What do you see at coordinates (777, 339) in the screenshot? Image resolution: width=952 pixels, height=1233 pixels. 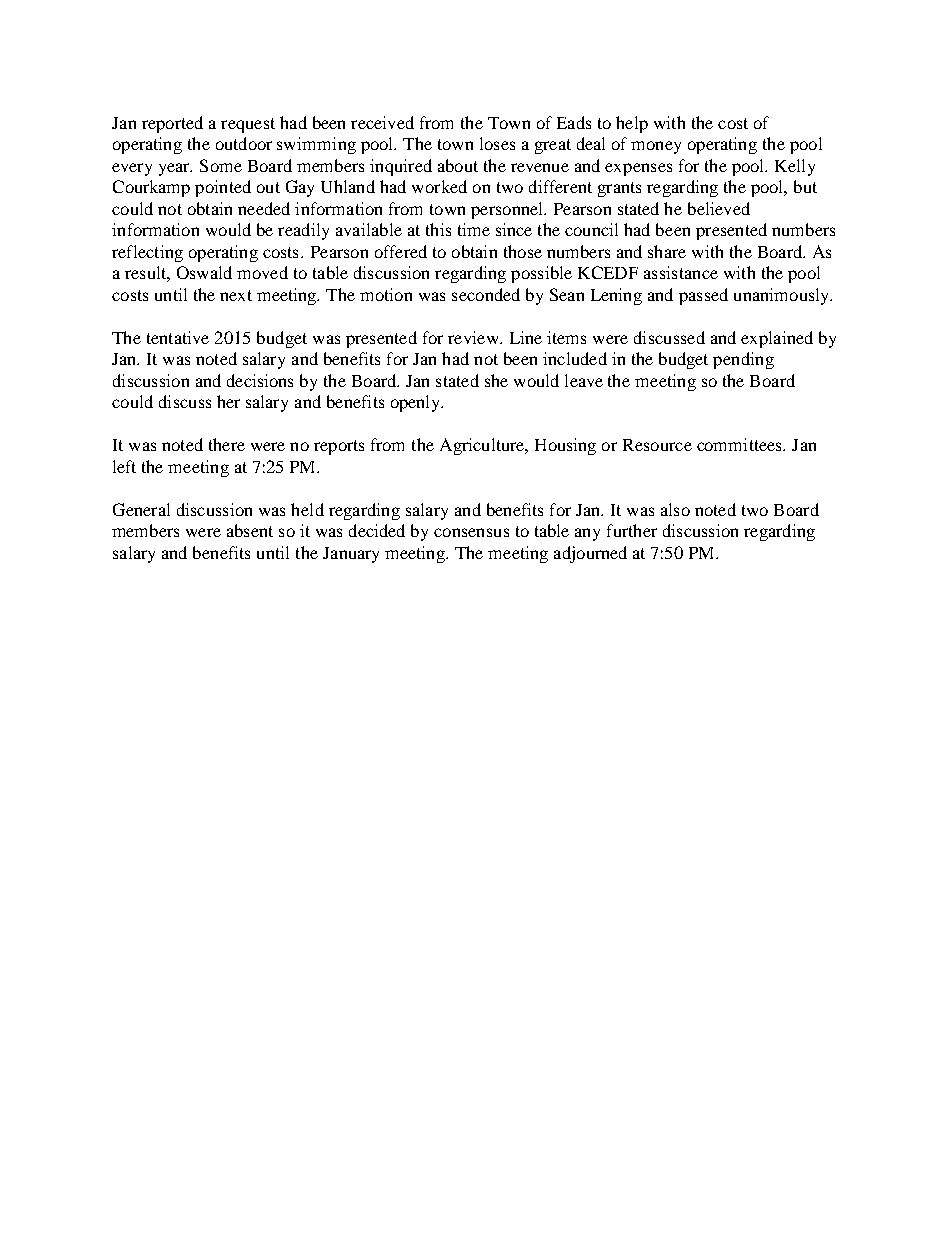 I see `explained` at bounding box center [777, 339].
